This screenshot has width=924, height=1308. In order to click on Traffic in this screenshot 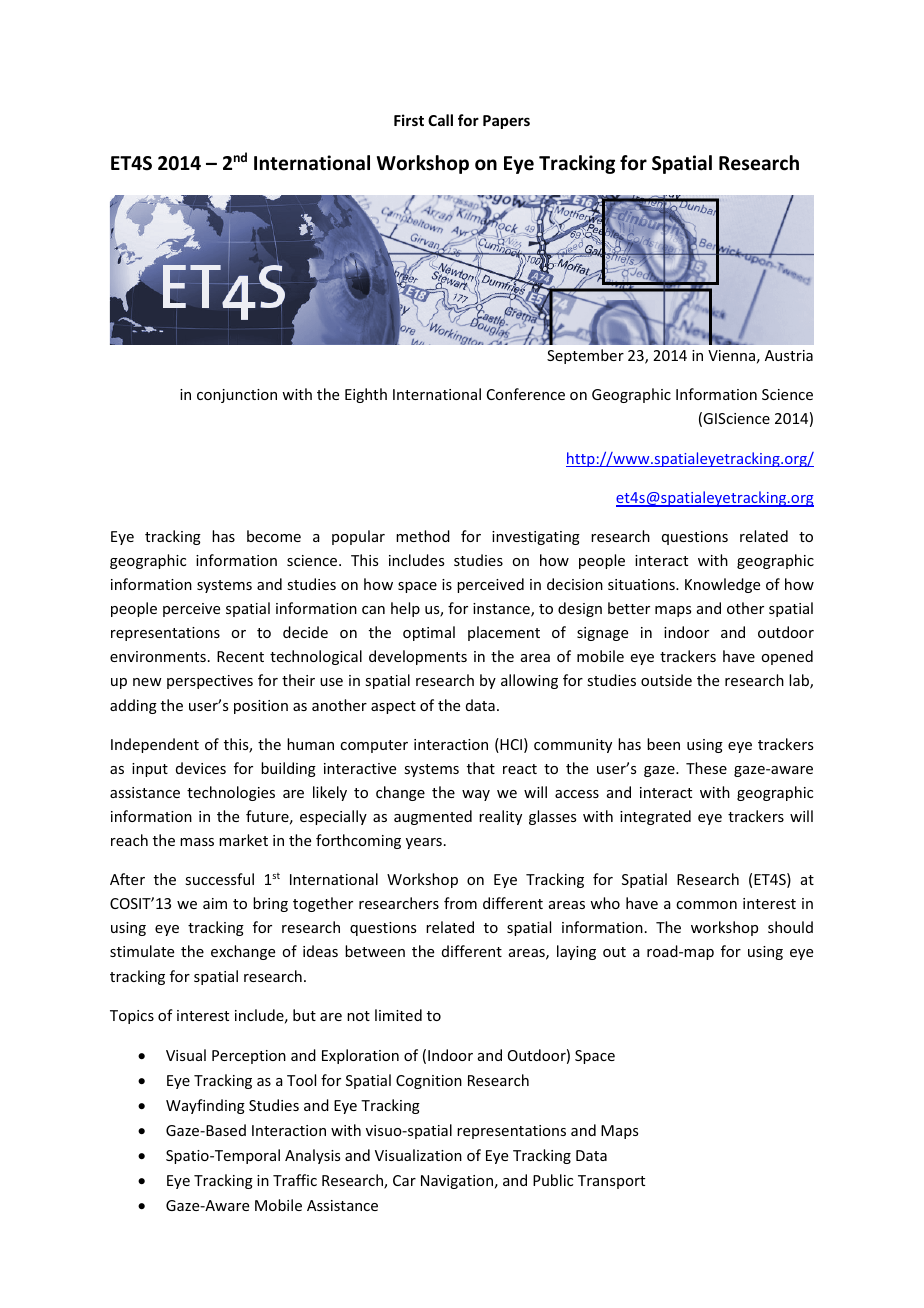, I will do `click(295, 1180)`.
